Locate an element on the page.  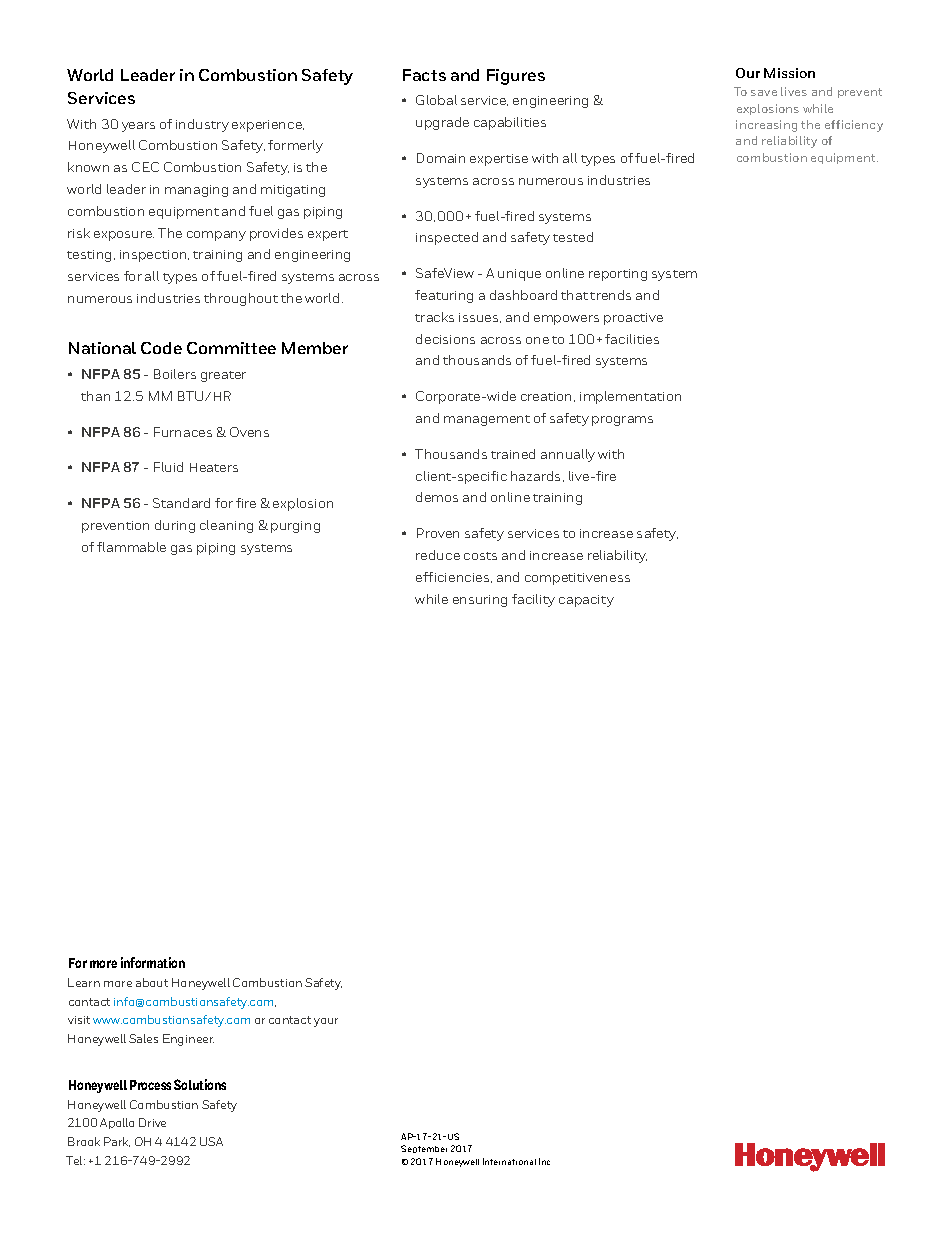
flammable is located at coordinates (131, 547).
